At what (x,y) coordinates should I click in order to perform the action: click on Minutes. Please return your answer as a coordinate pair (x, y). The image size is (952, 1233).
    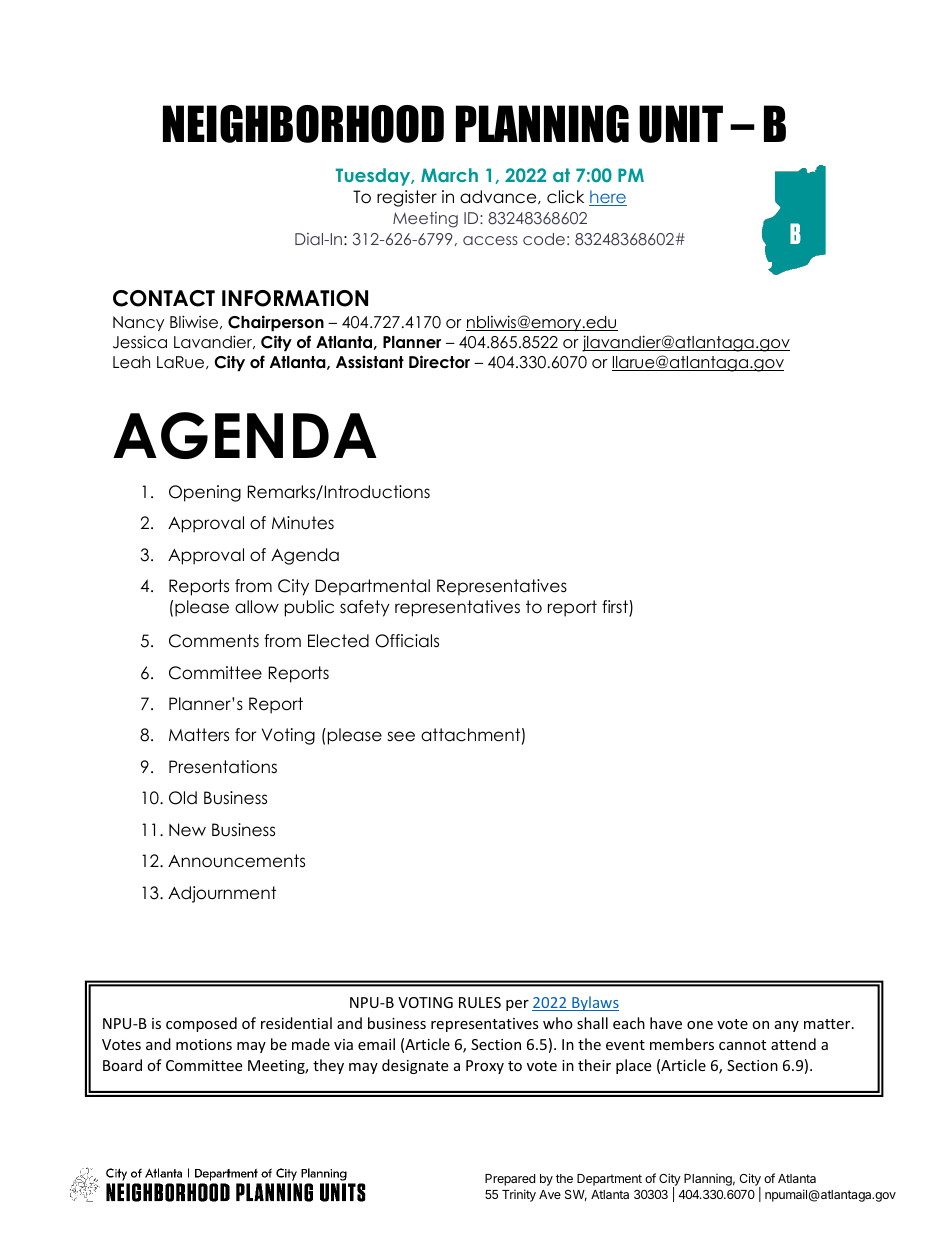
    Looking at the image, I should click on (303, 523).
